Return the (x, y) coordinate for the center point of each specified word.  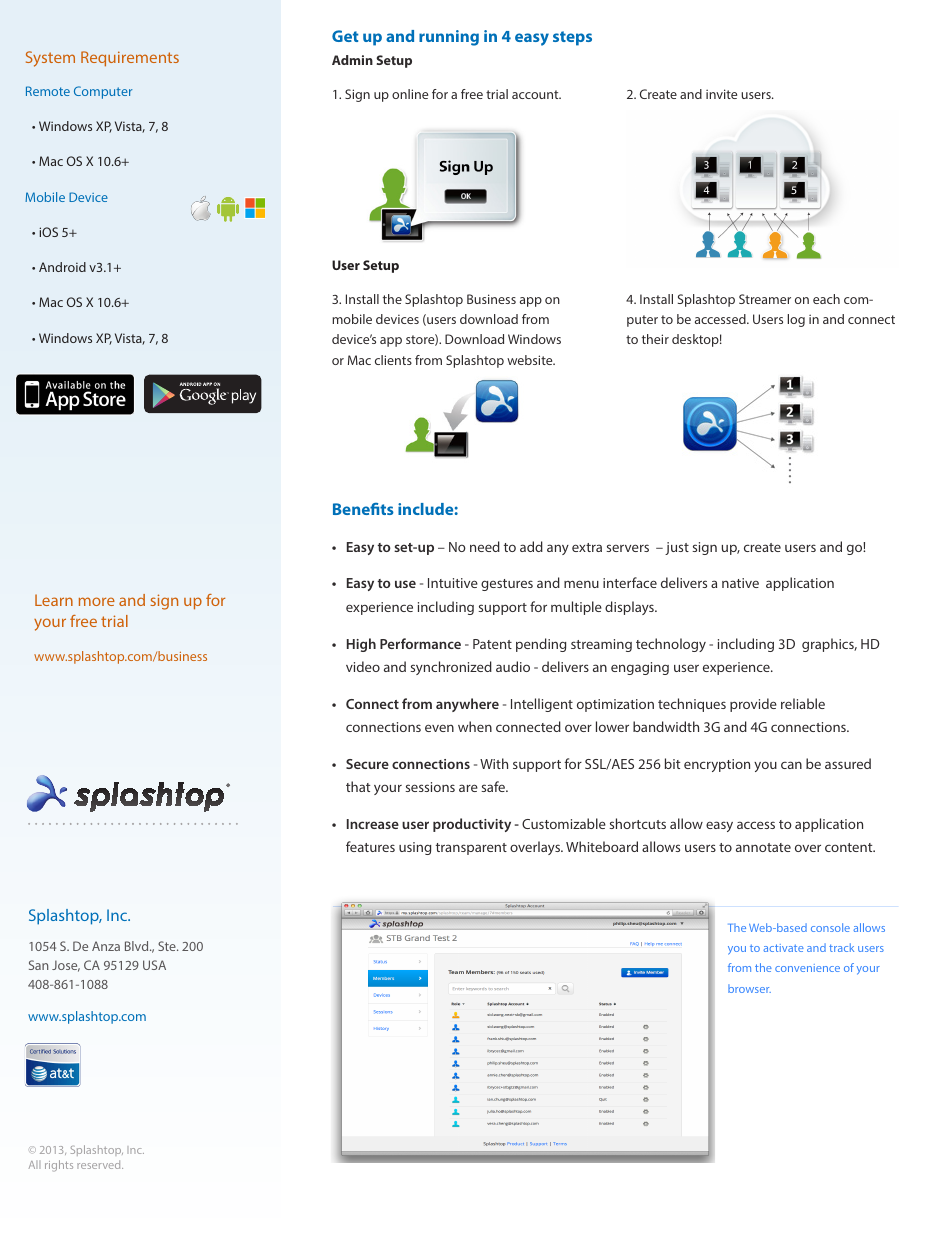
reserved (100, 1164)
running (449, 38)
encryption (717, 765)
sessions (430, 787)
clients (393, 360)
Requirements (130, 59)
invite (721, 94)
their (655, 339)
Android (62, 267)
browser (749, 988)
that (358, 786)
